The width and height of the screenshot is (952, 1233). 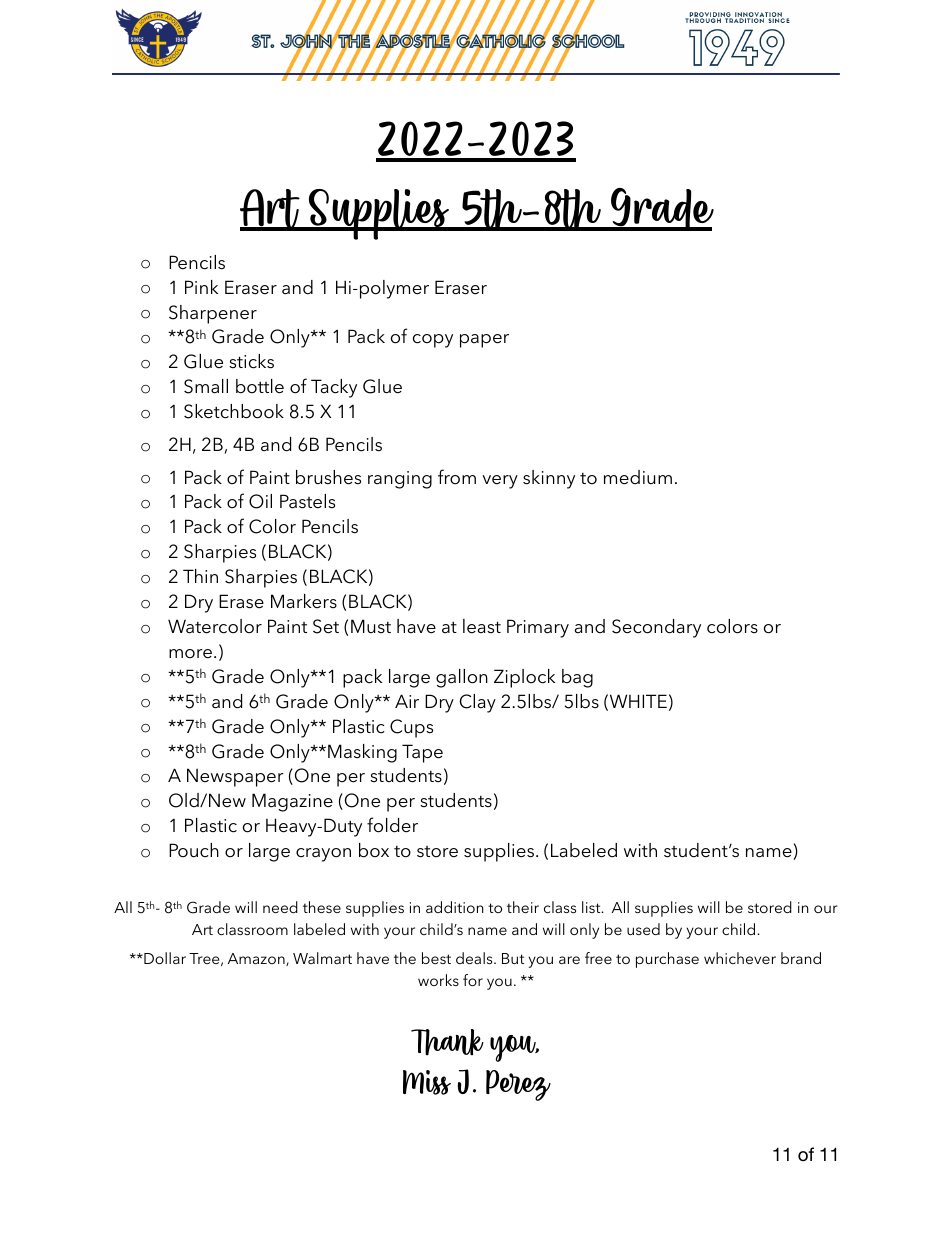 What do you see at coordinates (260, 501) in the screenshot?
I see `Oil` at bounding box center [260, 501].
